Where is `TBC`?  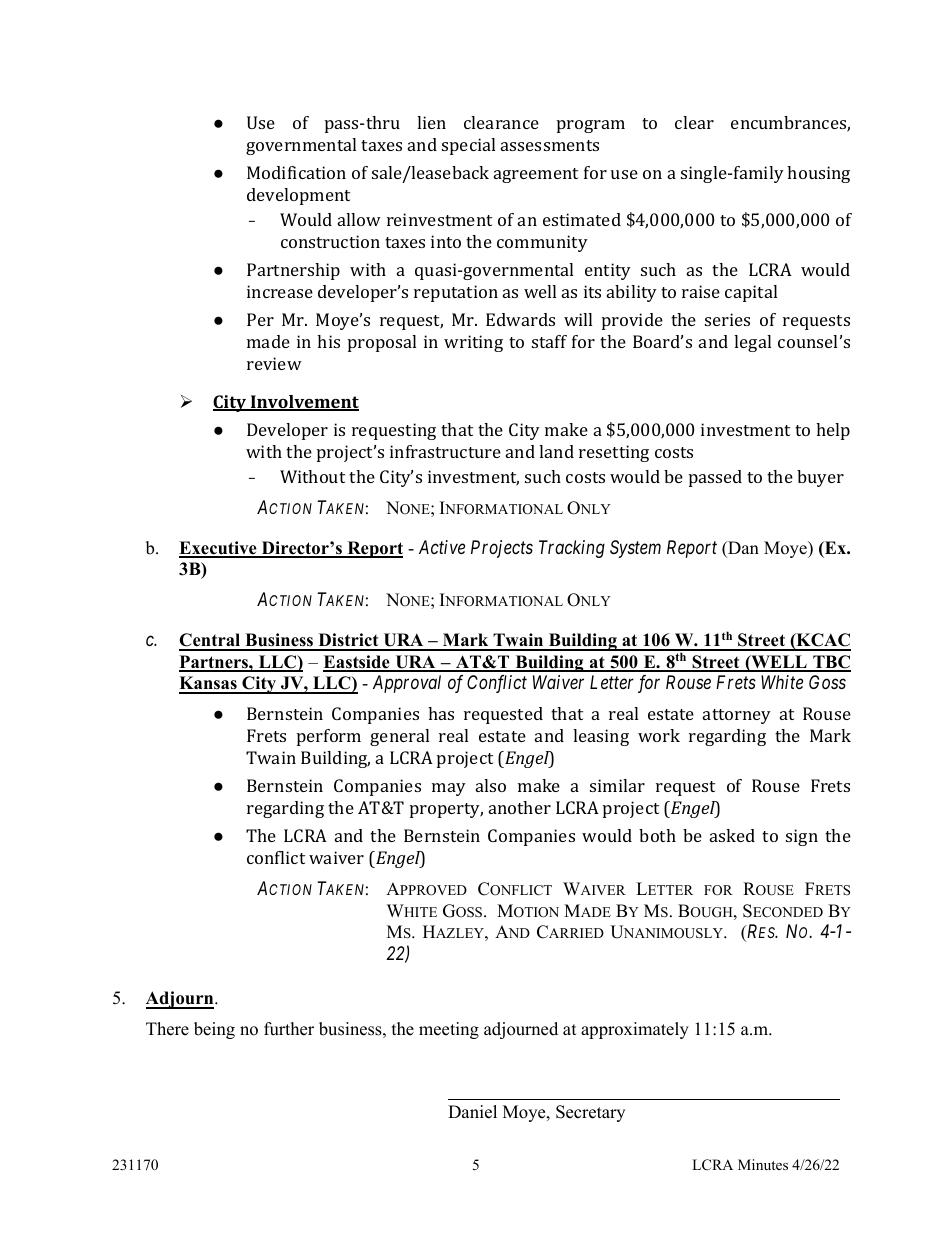
TBC is located at coordinates (831, 663).
